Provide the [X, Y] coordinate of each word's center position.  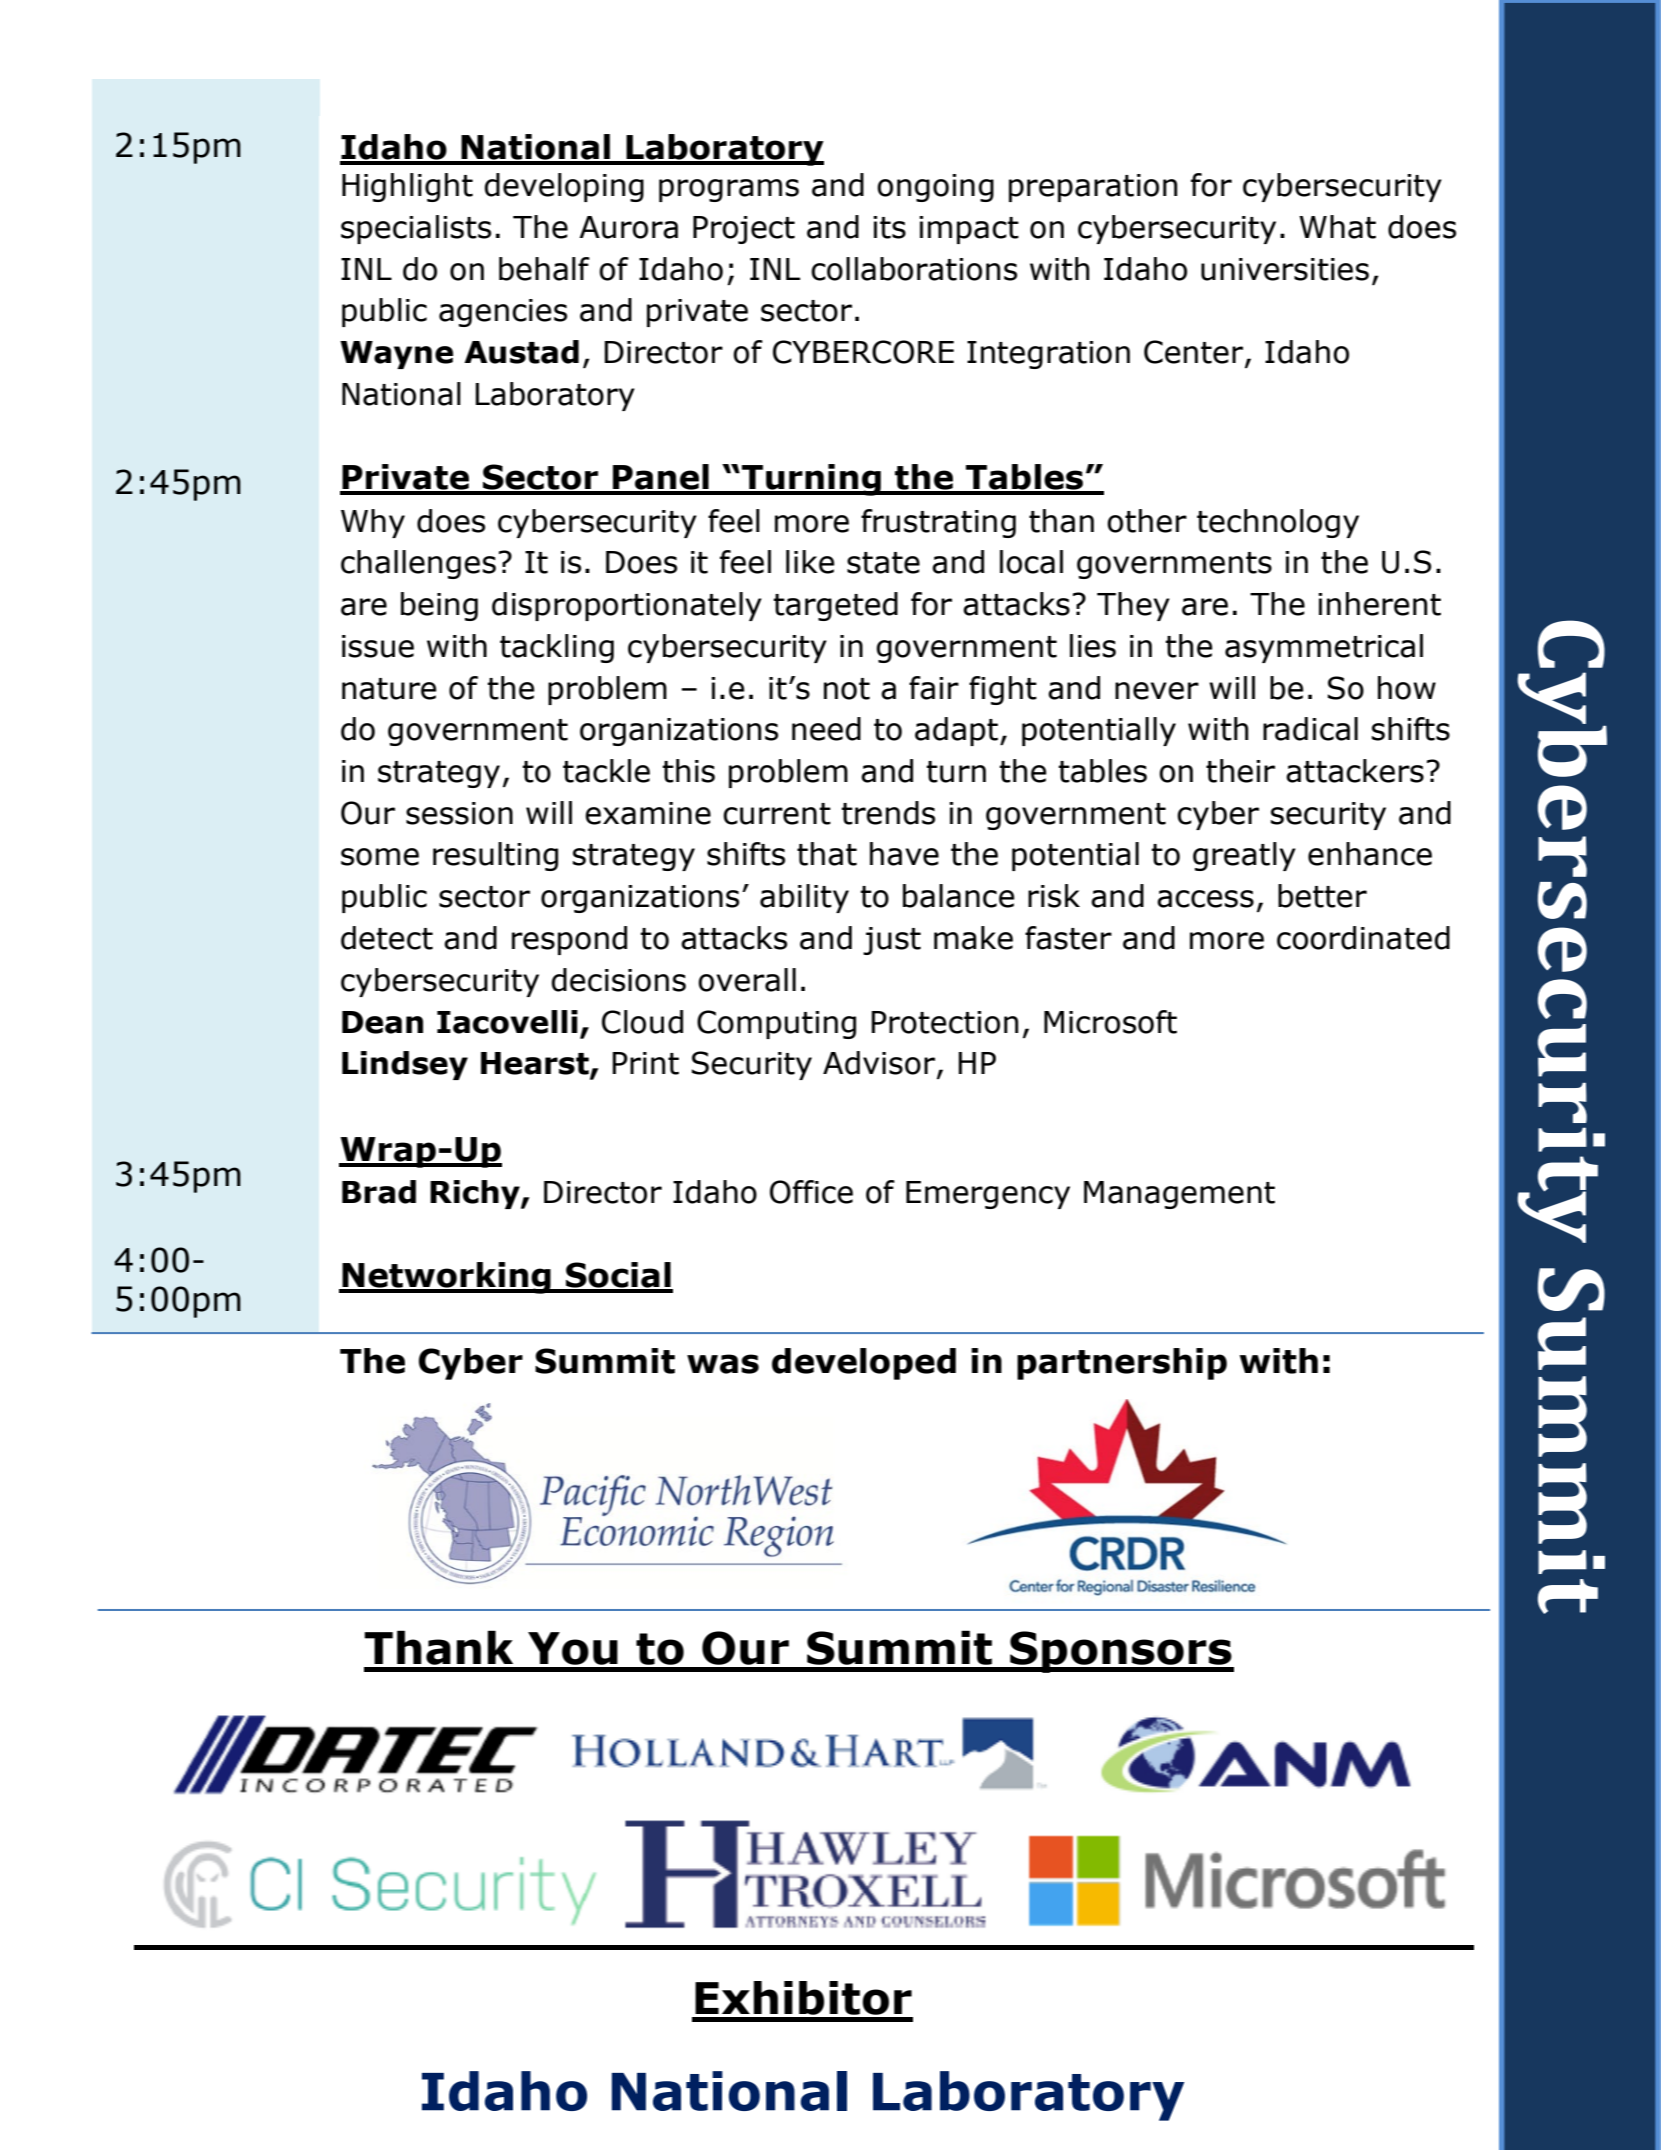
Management [1179, 1195]
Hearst [536, 1064]
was [723, 1364]
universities [1285, 269]
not [847, 689]
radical [1310, 729]
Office [811, 1192]
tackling [557, 648]
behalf [544, 269]
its [889, 227]
